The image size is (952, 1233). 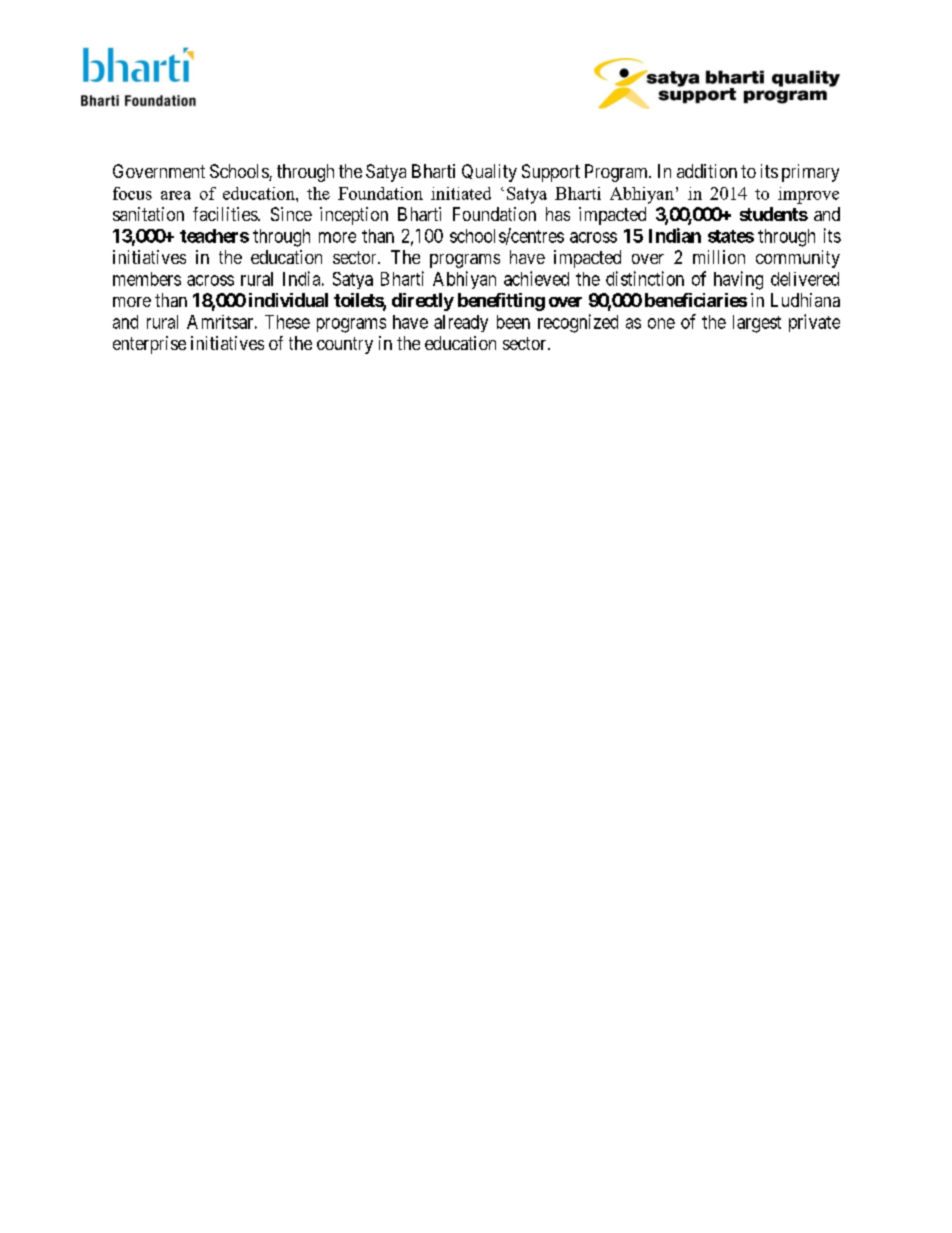 I want to click on sanitation, so click(x=148, y=214).
